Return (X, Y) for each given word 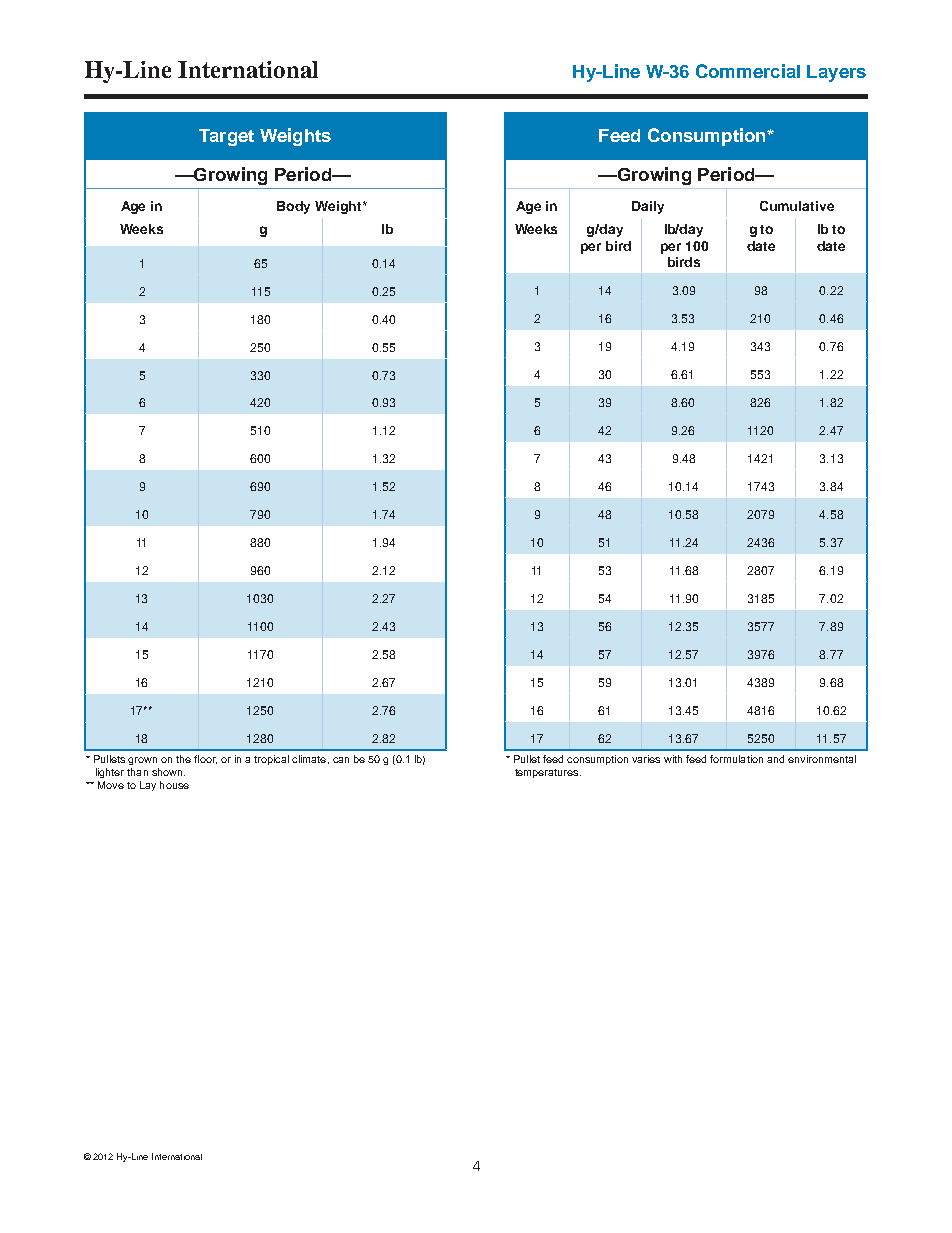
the (183, 759)
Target (226, 137)
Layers (836, 73)
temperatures (548, 773)
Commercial (748, 71)
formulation (736, 759)
